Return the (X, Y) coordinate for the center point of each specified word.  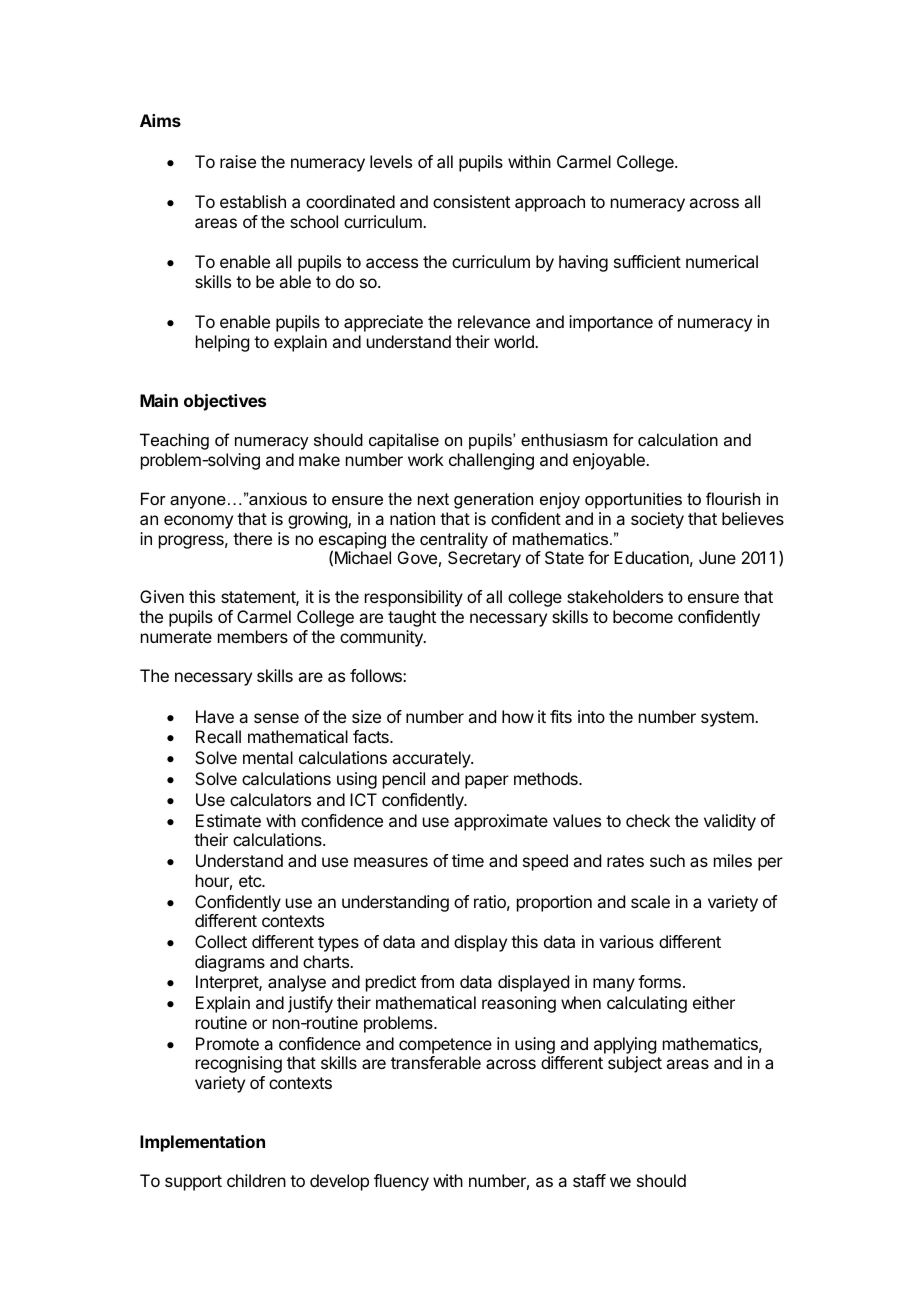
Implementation (202, 1143)
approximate (501, 822)
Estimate (228, 820)
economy (198, 522)
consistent (471, 201)
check (648, 820)
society (657, 520)
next (433, 499)
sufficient (647, 261)
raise (238, 161)
